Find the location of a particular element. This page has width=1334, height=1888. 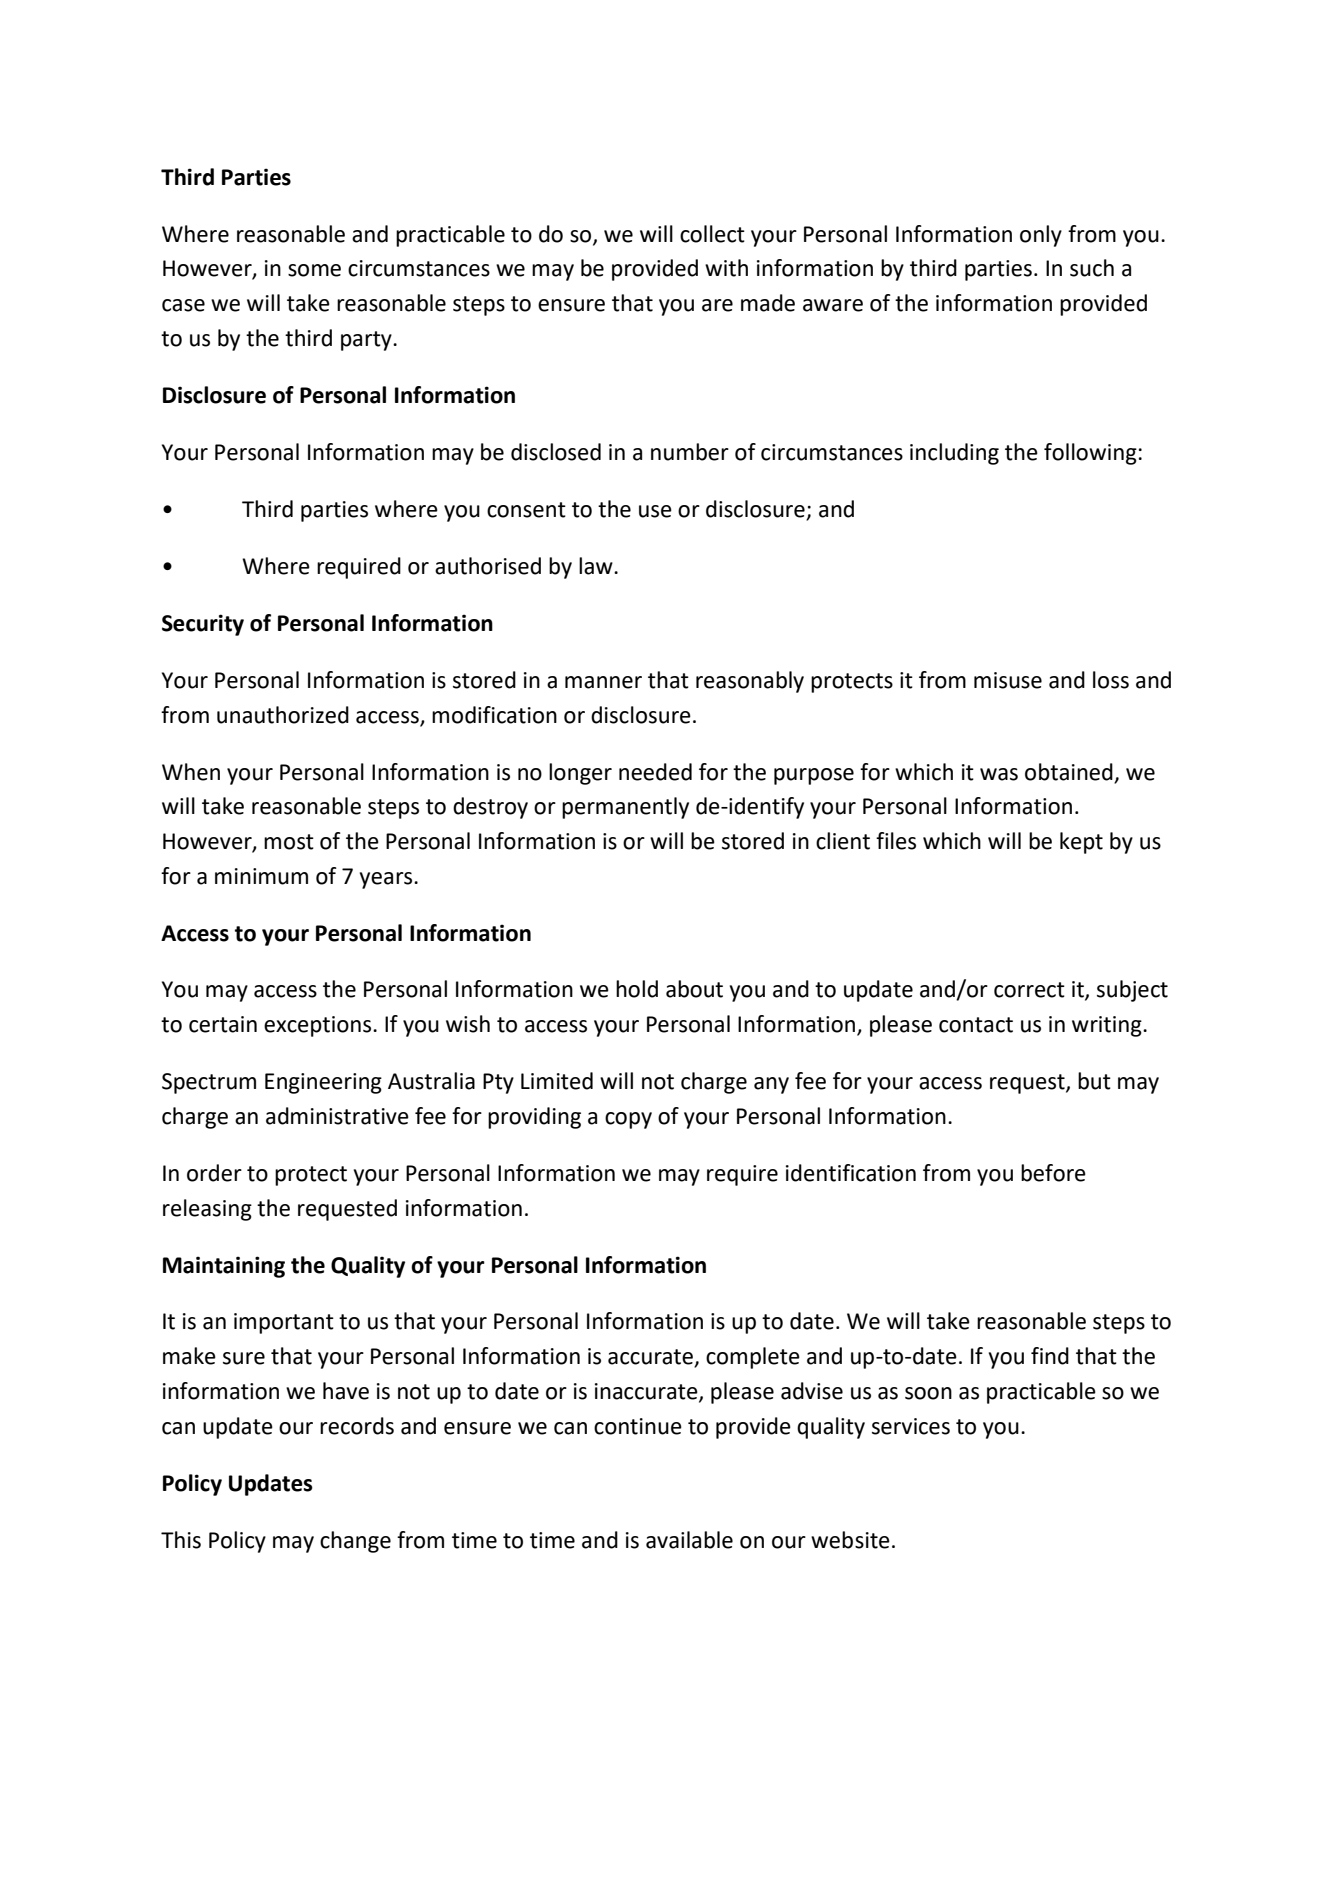

available is located at coordinates (689, 1540).
